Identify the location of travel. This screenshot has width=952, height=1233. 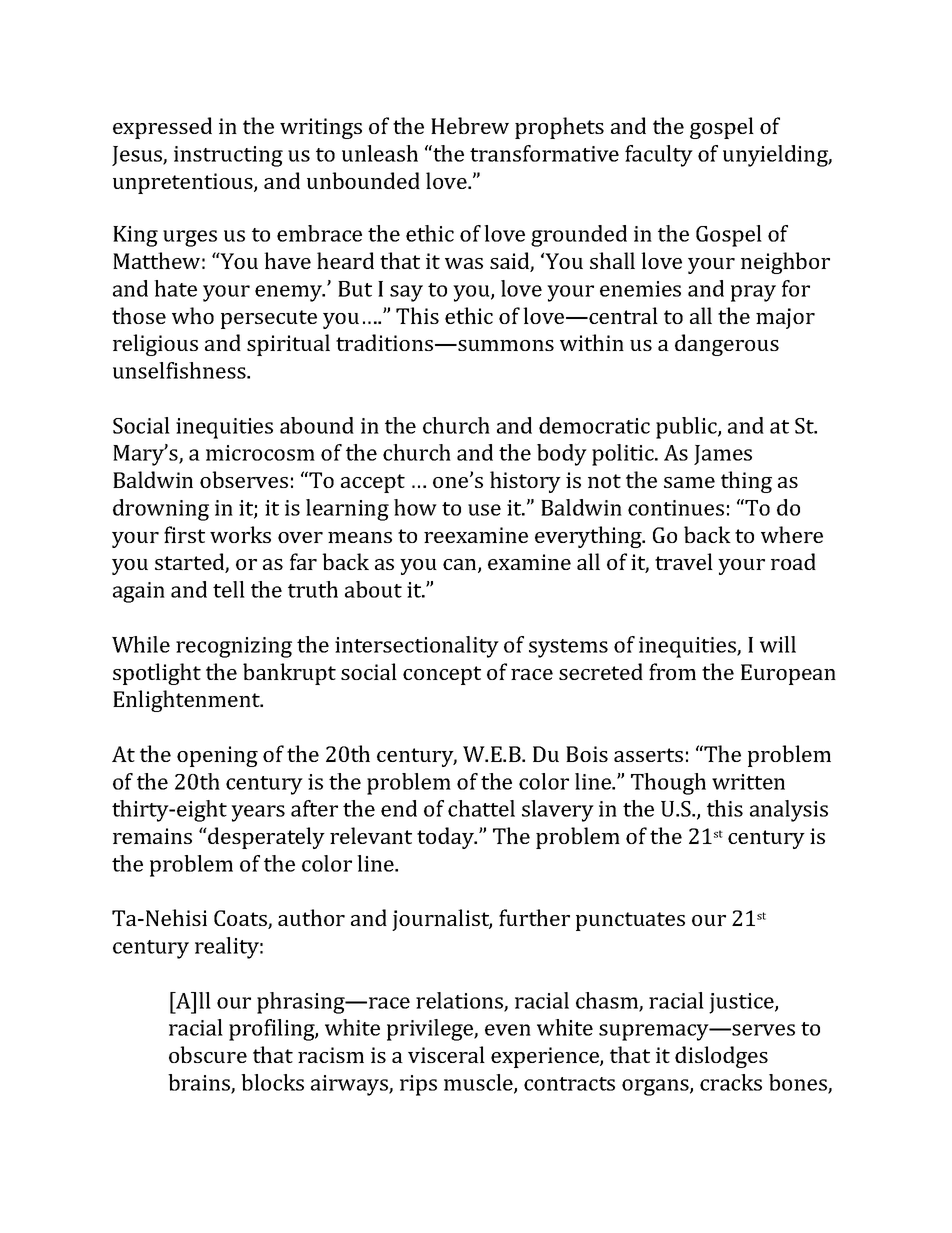
(684, 561).
